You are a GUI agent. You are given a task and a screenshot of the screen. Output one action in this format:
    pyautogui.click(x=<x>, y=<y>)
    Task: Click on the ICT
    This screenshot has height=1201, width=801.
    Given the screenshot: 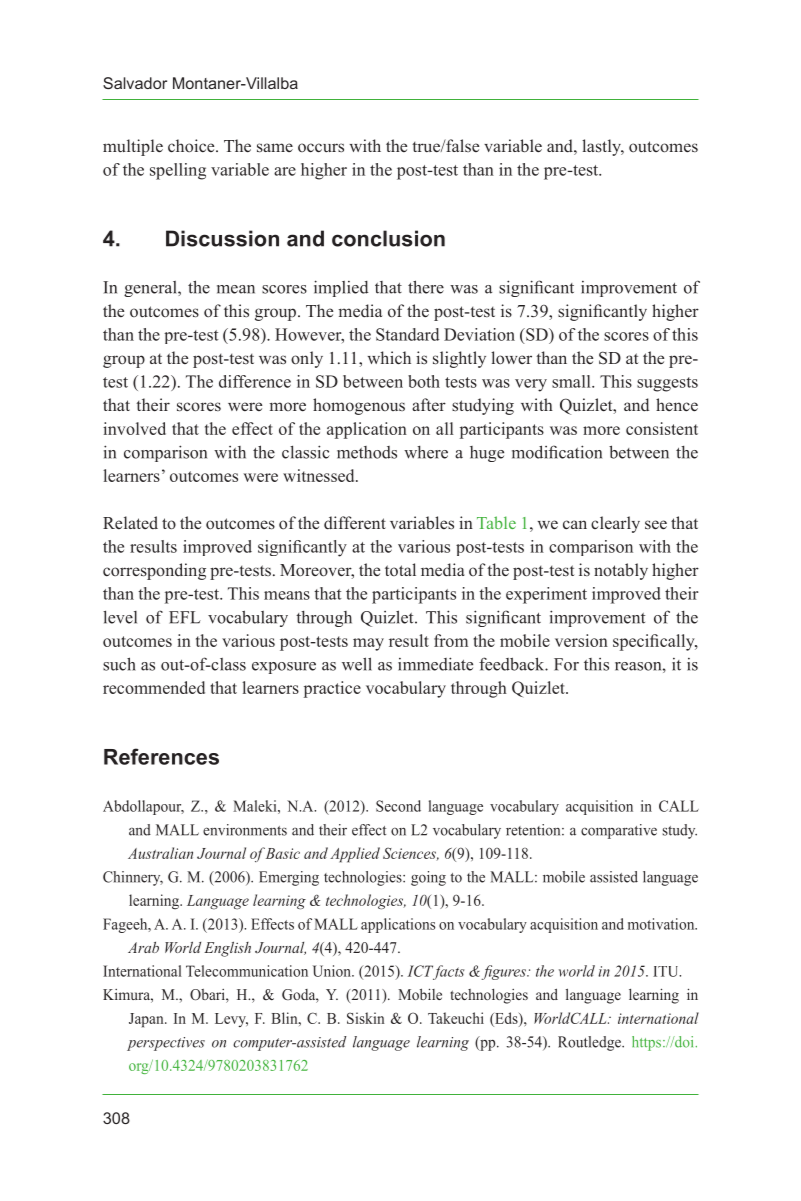 What is the action you would take?
    pyautogui.click(x=422, y=972)
